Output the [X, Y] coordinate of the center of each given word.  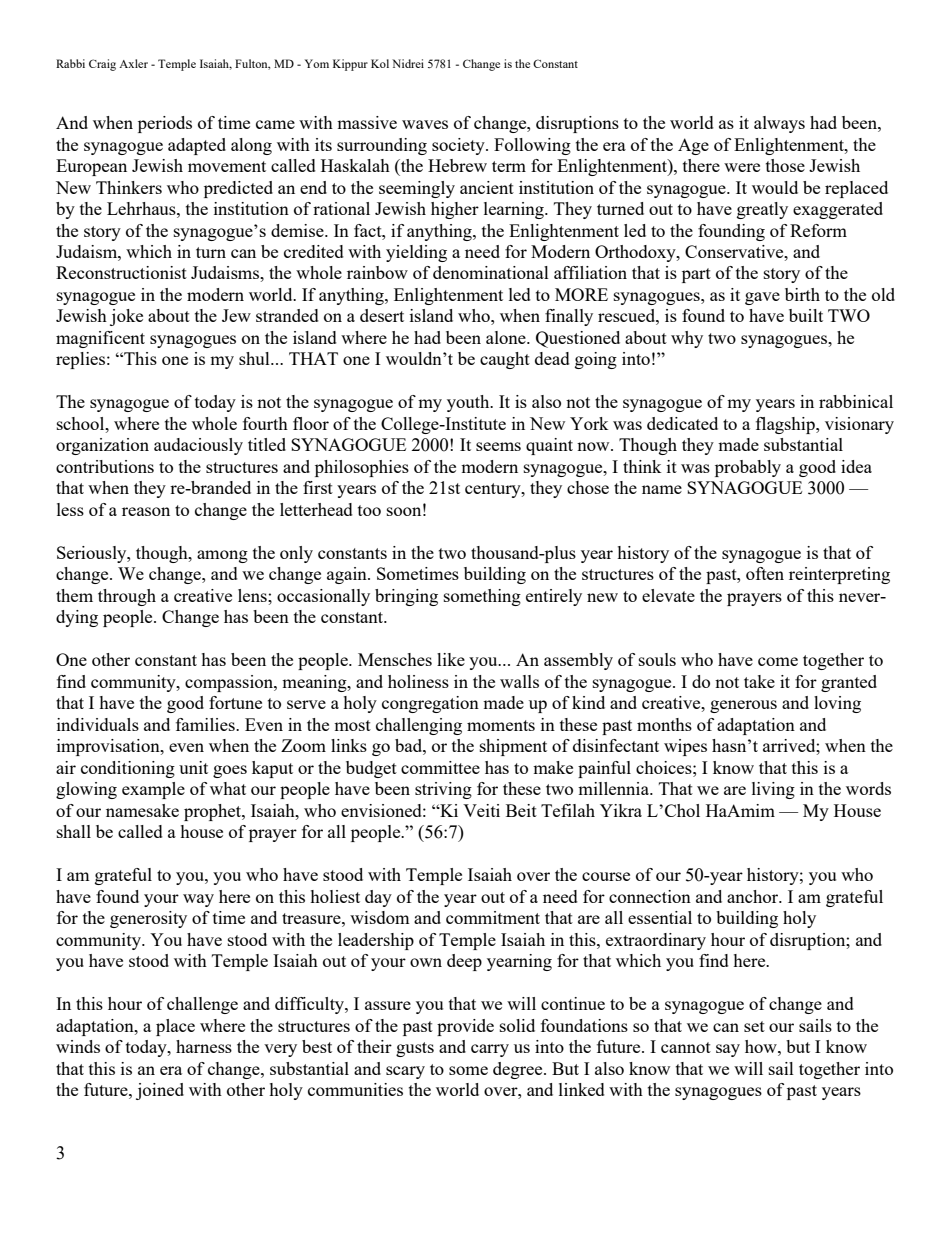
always [779, 124]
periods [165, 124]
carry [490, 1050]
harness [204, 1046]
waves [425, 124]
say [728, 1050]
